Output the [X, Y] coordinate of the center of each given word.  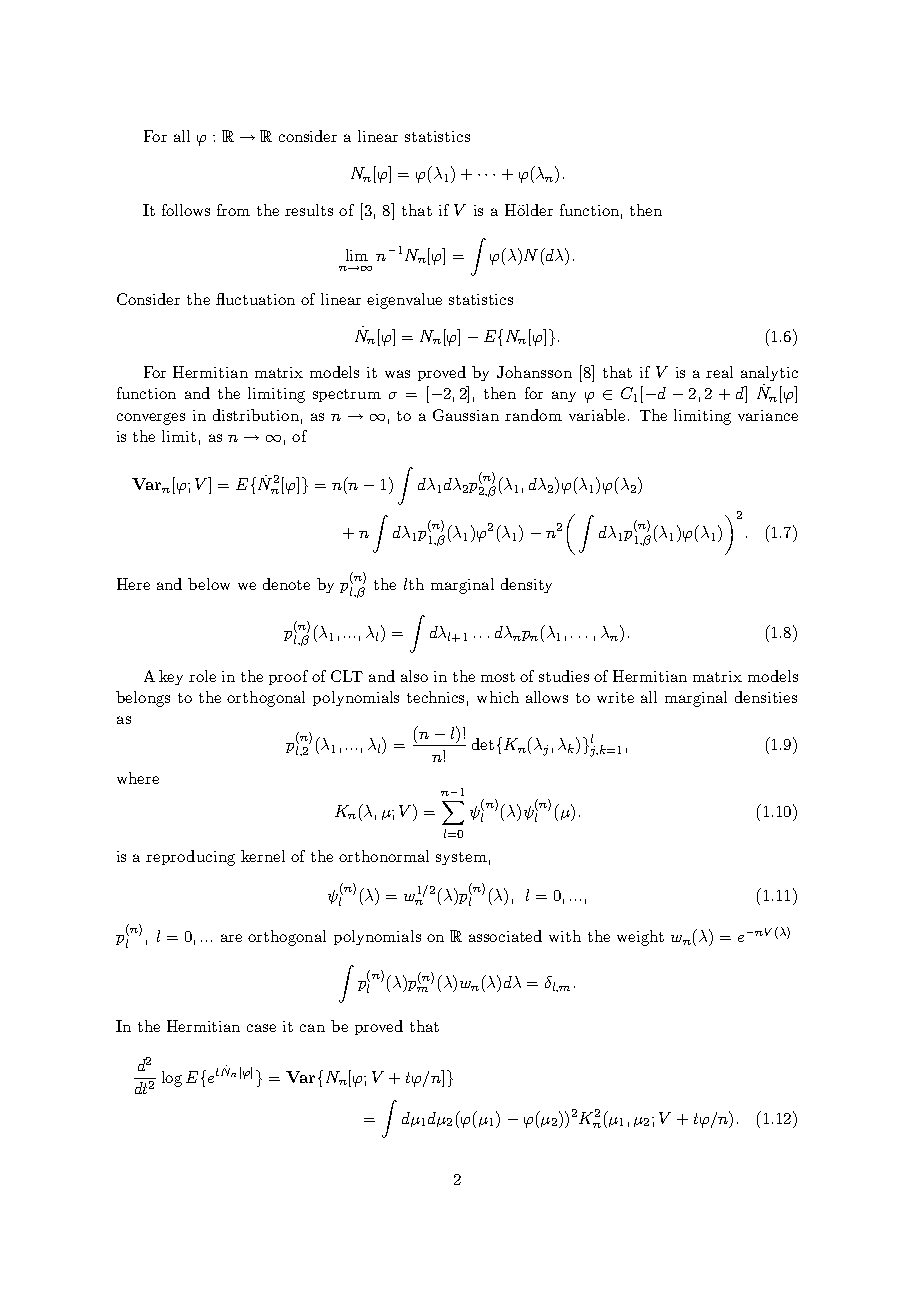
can [312, 1028]
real [719, 372]
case [261, 1028]
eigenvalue [404, 301]
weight [640, 938]
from [233, 210]
